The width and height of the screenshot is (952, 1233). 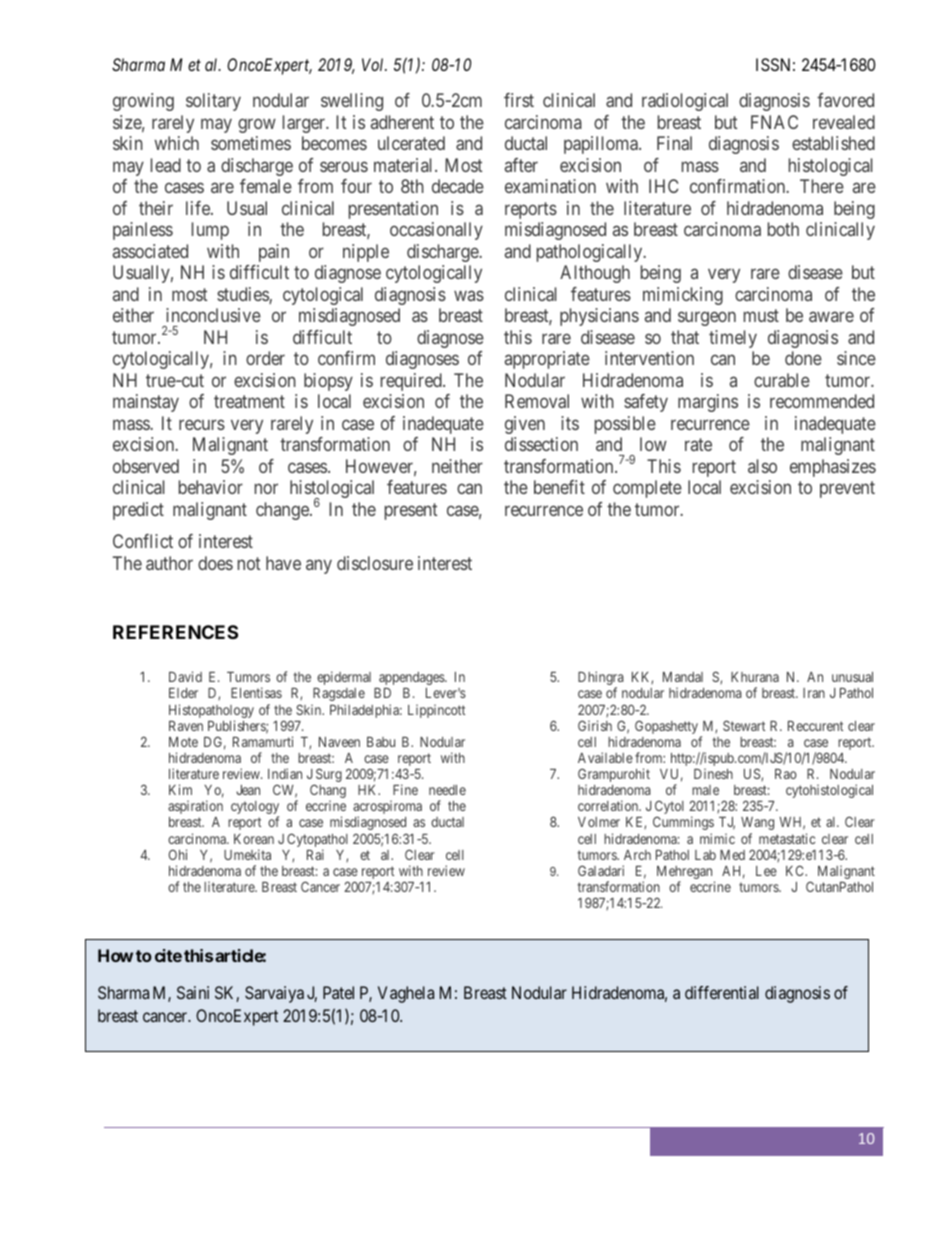 What do you see at coordinates (193, 992) in the screenshot?
I see `Saini` at bounding box center [193, 992].
